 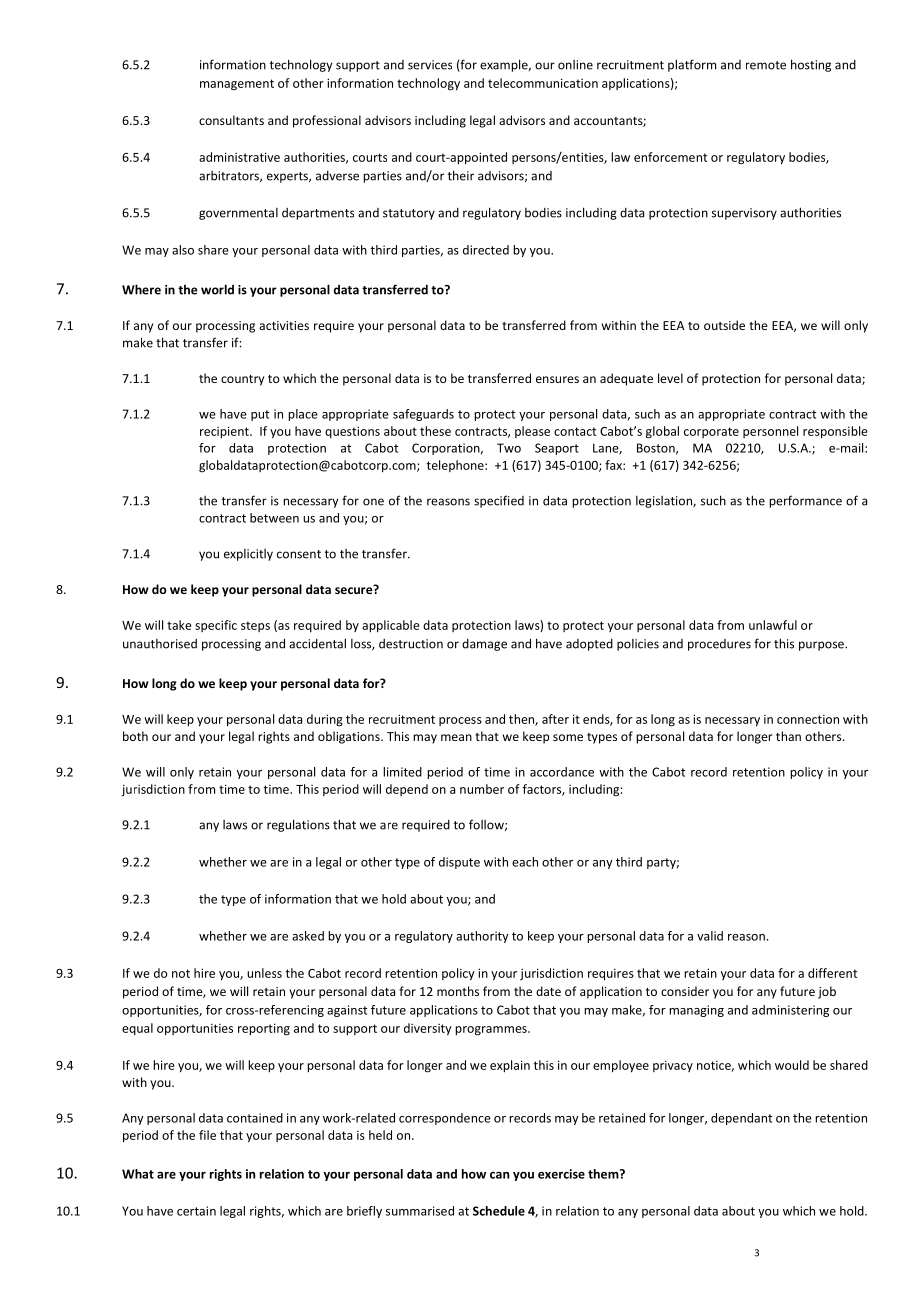 I want to click on telecommunication, so click(x=543, y=83).
